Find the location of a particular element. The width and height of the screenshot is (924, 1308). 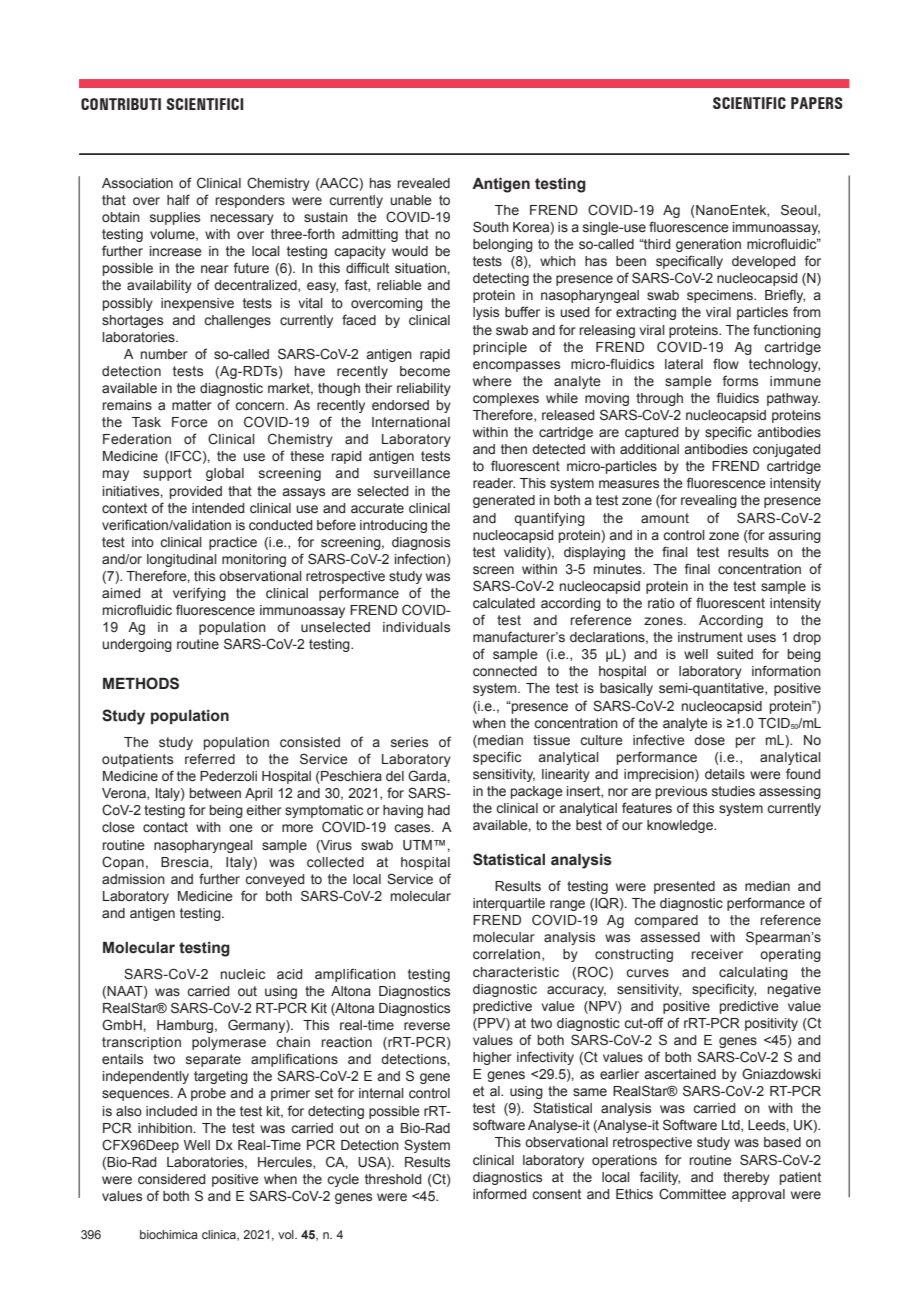

diagnosis is located at coordinates (421, 543).
